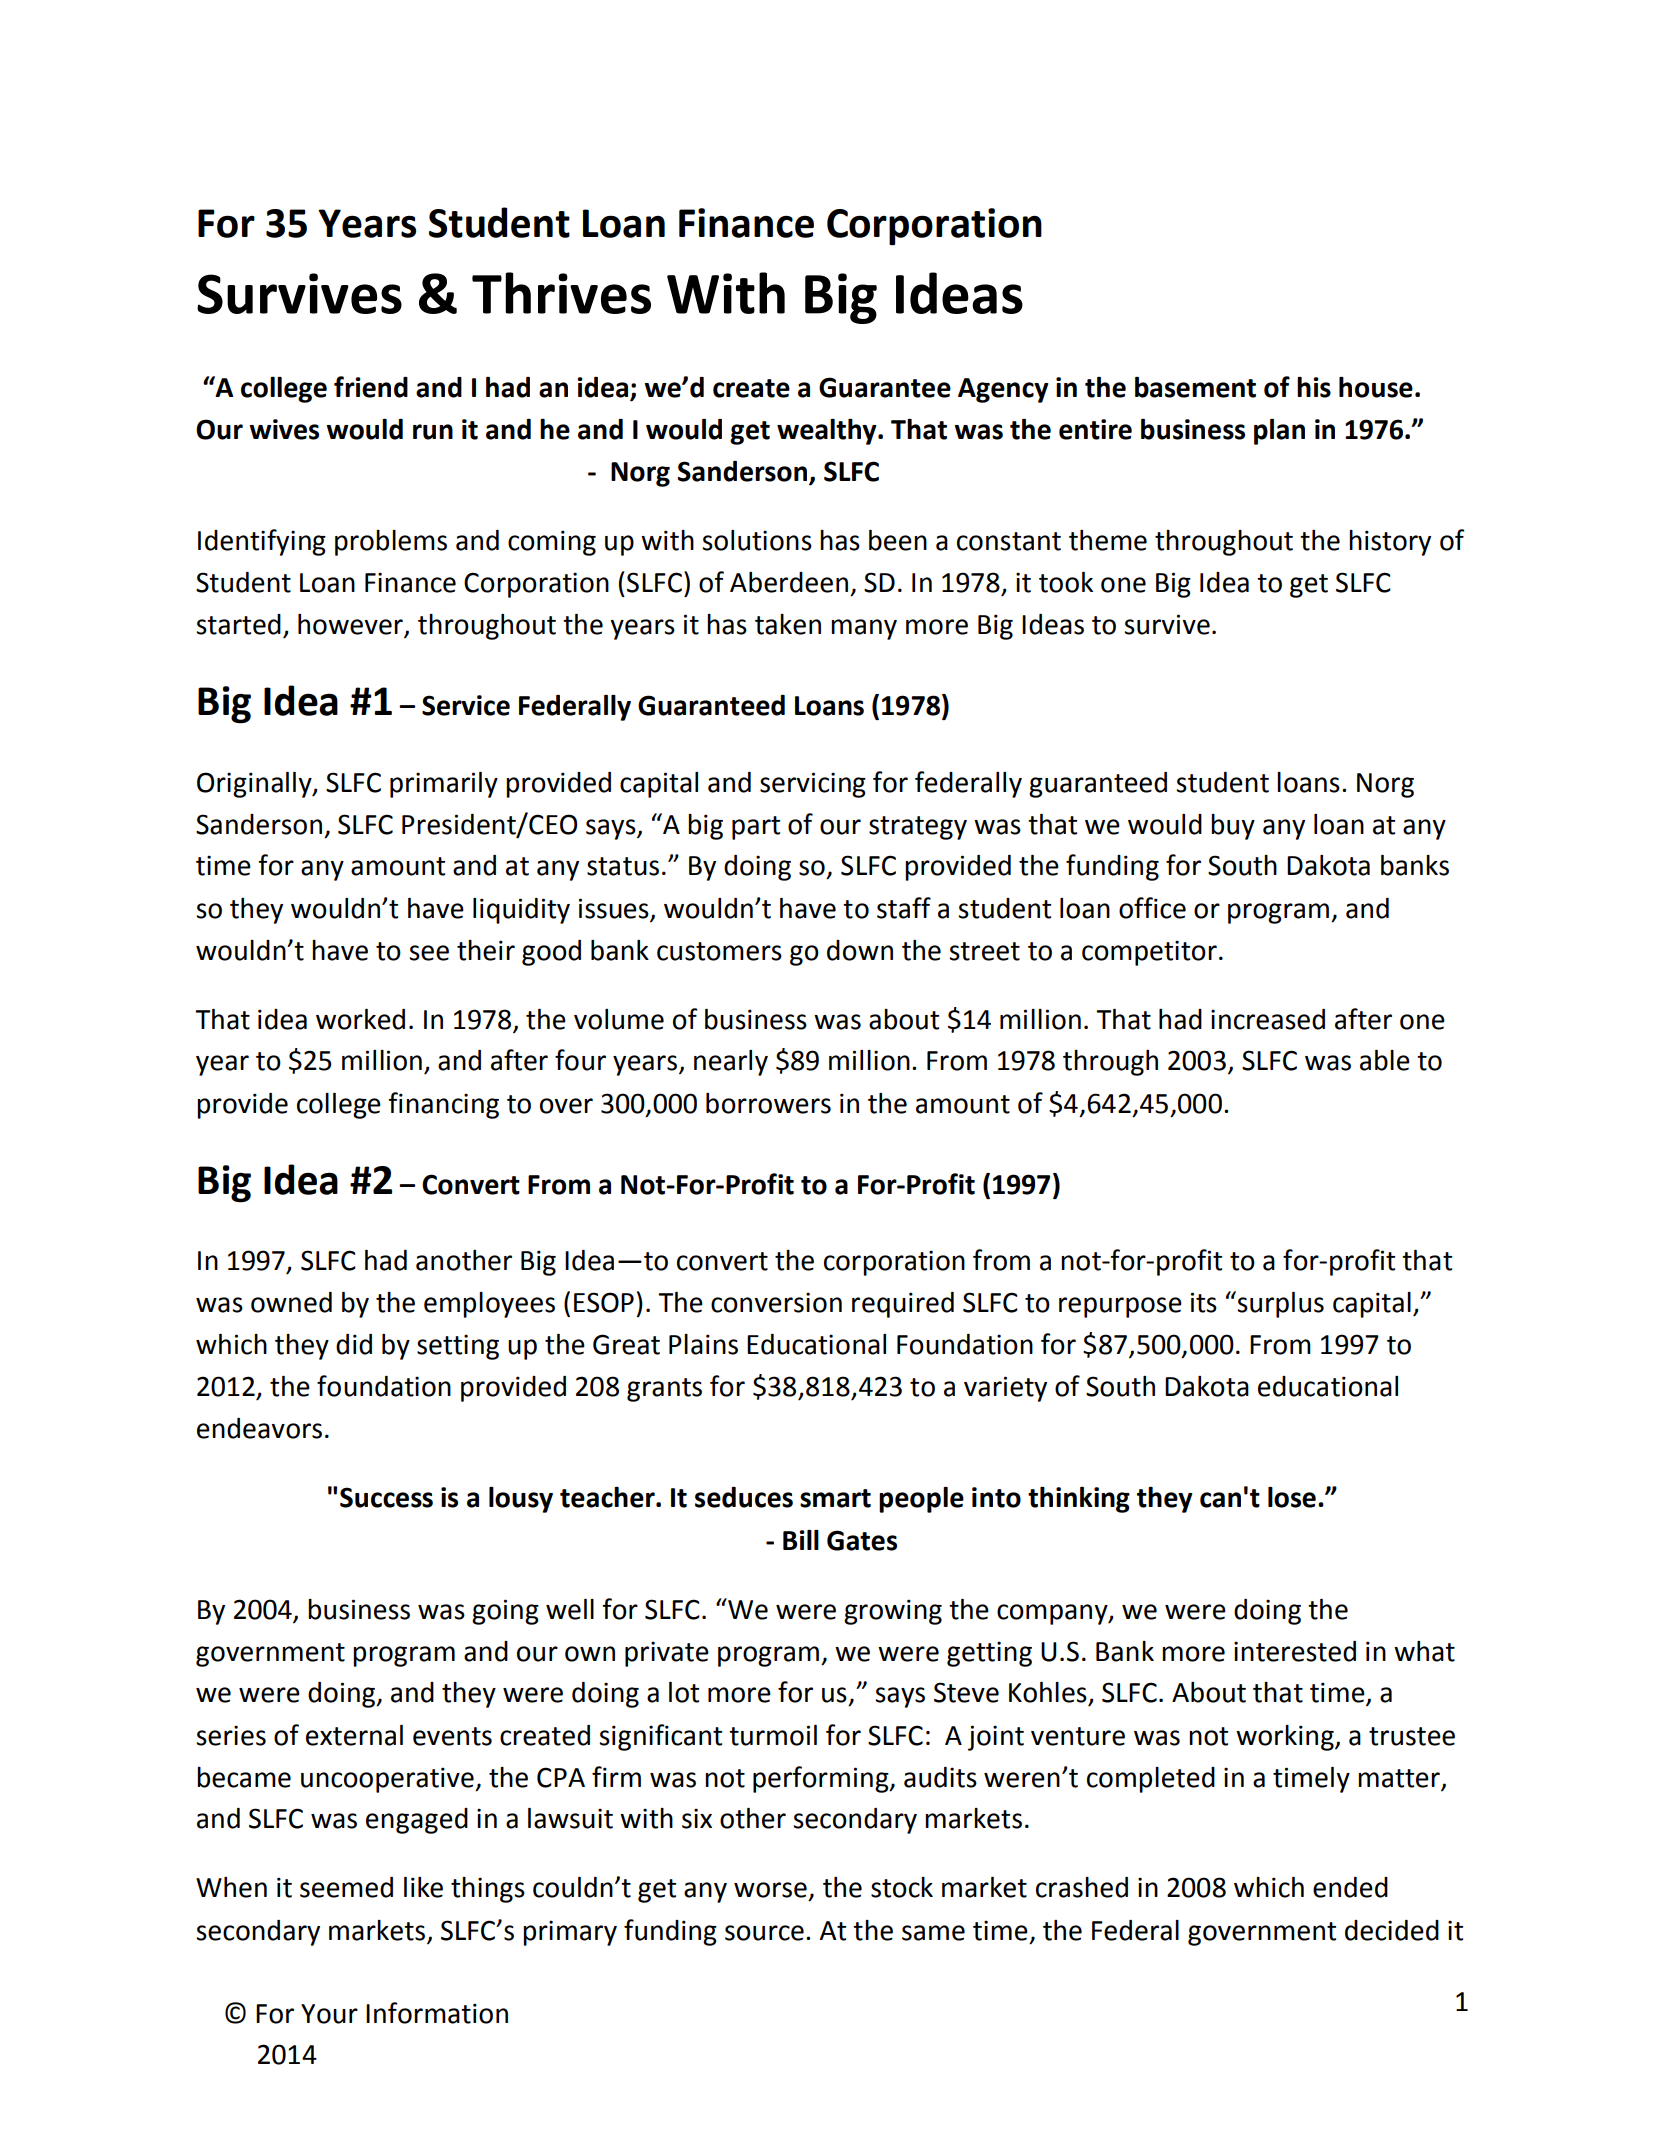 The height and width of the page is (2154, 1665). I want to click on servicing, so click(813, 785).
